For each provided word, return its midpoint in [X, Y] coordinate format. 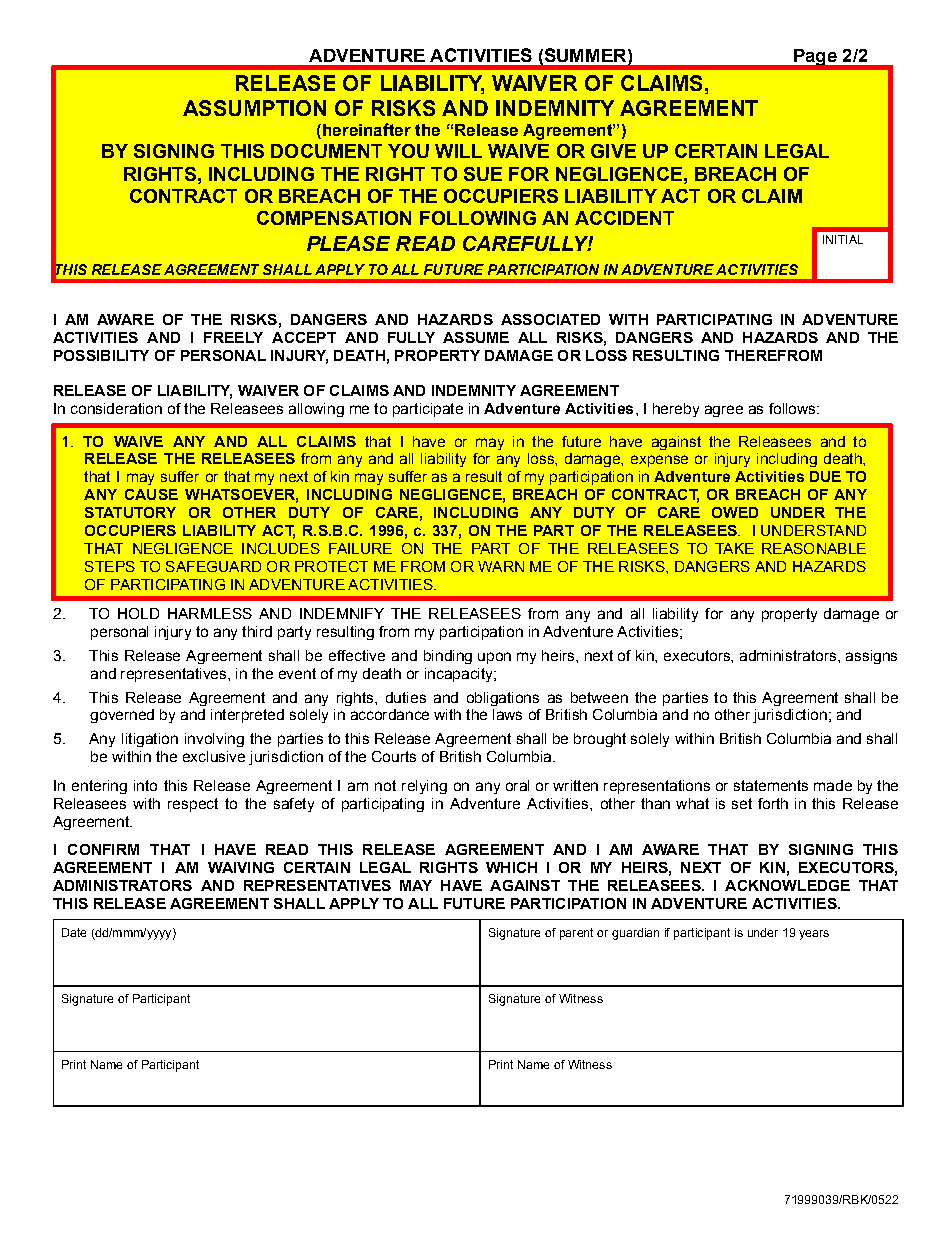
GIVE [613, 151]
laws [507, 714]
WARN [501, 566]
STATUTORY [130, 512]
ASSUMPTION [254, 108]
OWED [735, 512]
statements [771, 785]
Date [74, 932]
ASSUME [476, 337]
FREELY [233, 337]
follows [793, 408]
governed [122, 716]
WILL [458, 151]
